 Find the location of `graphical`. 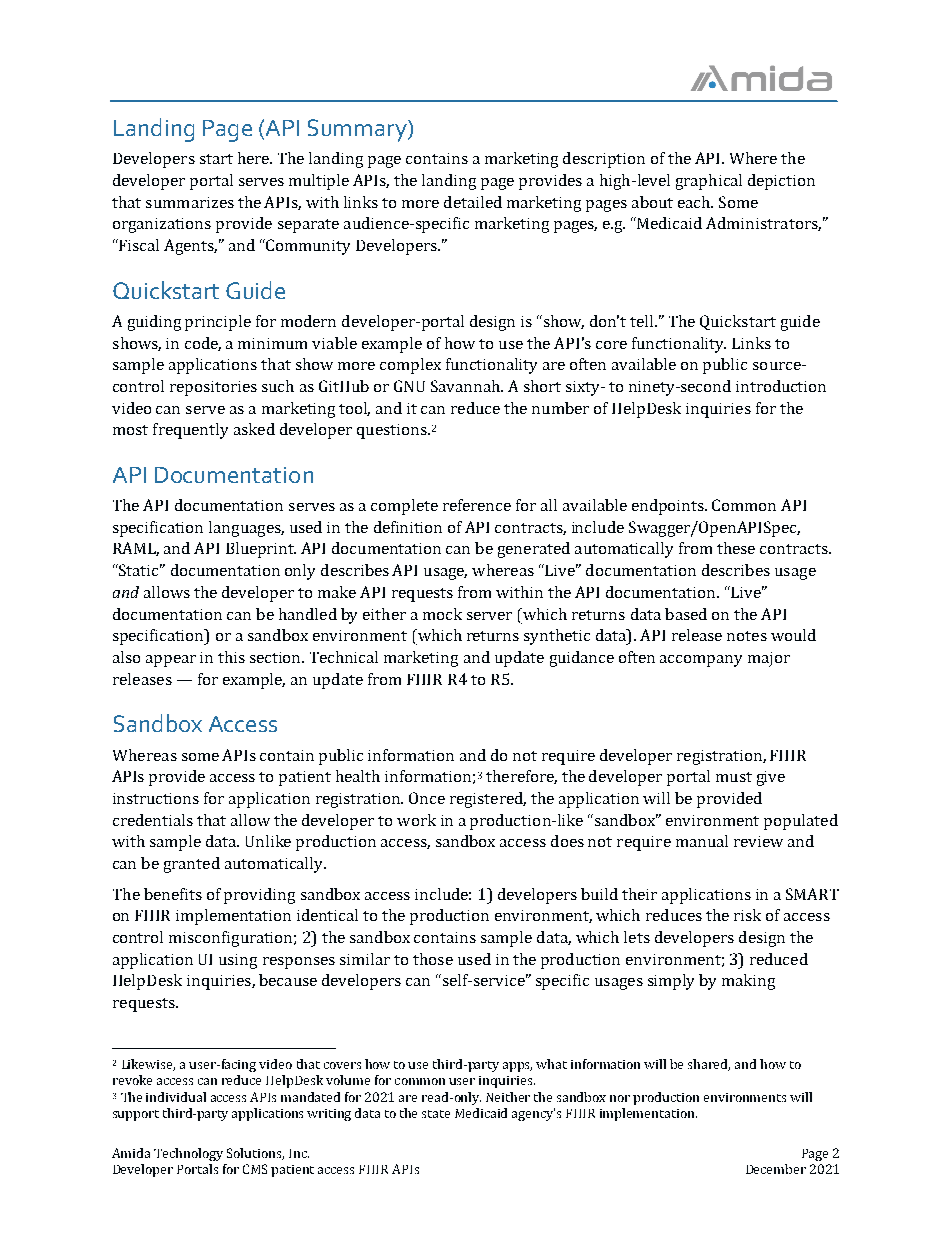

graphical is located at coordinates (709, 182).
